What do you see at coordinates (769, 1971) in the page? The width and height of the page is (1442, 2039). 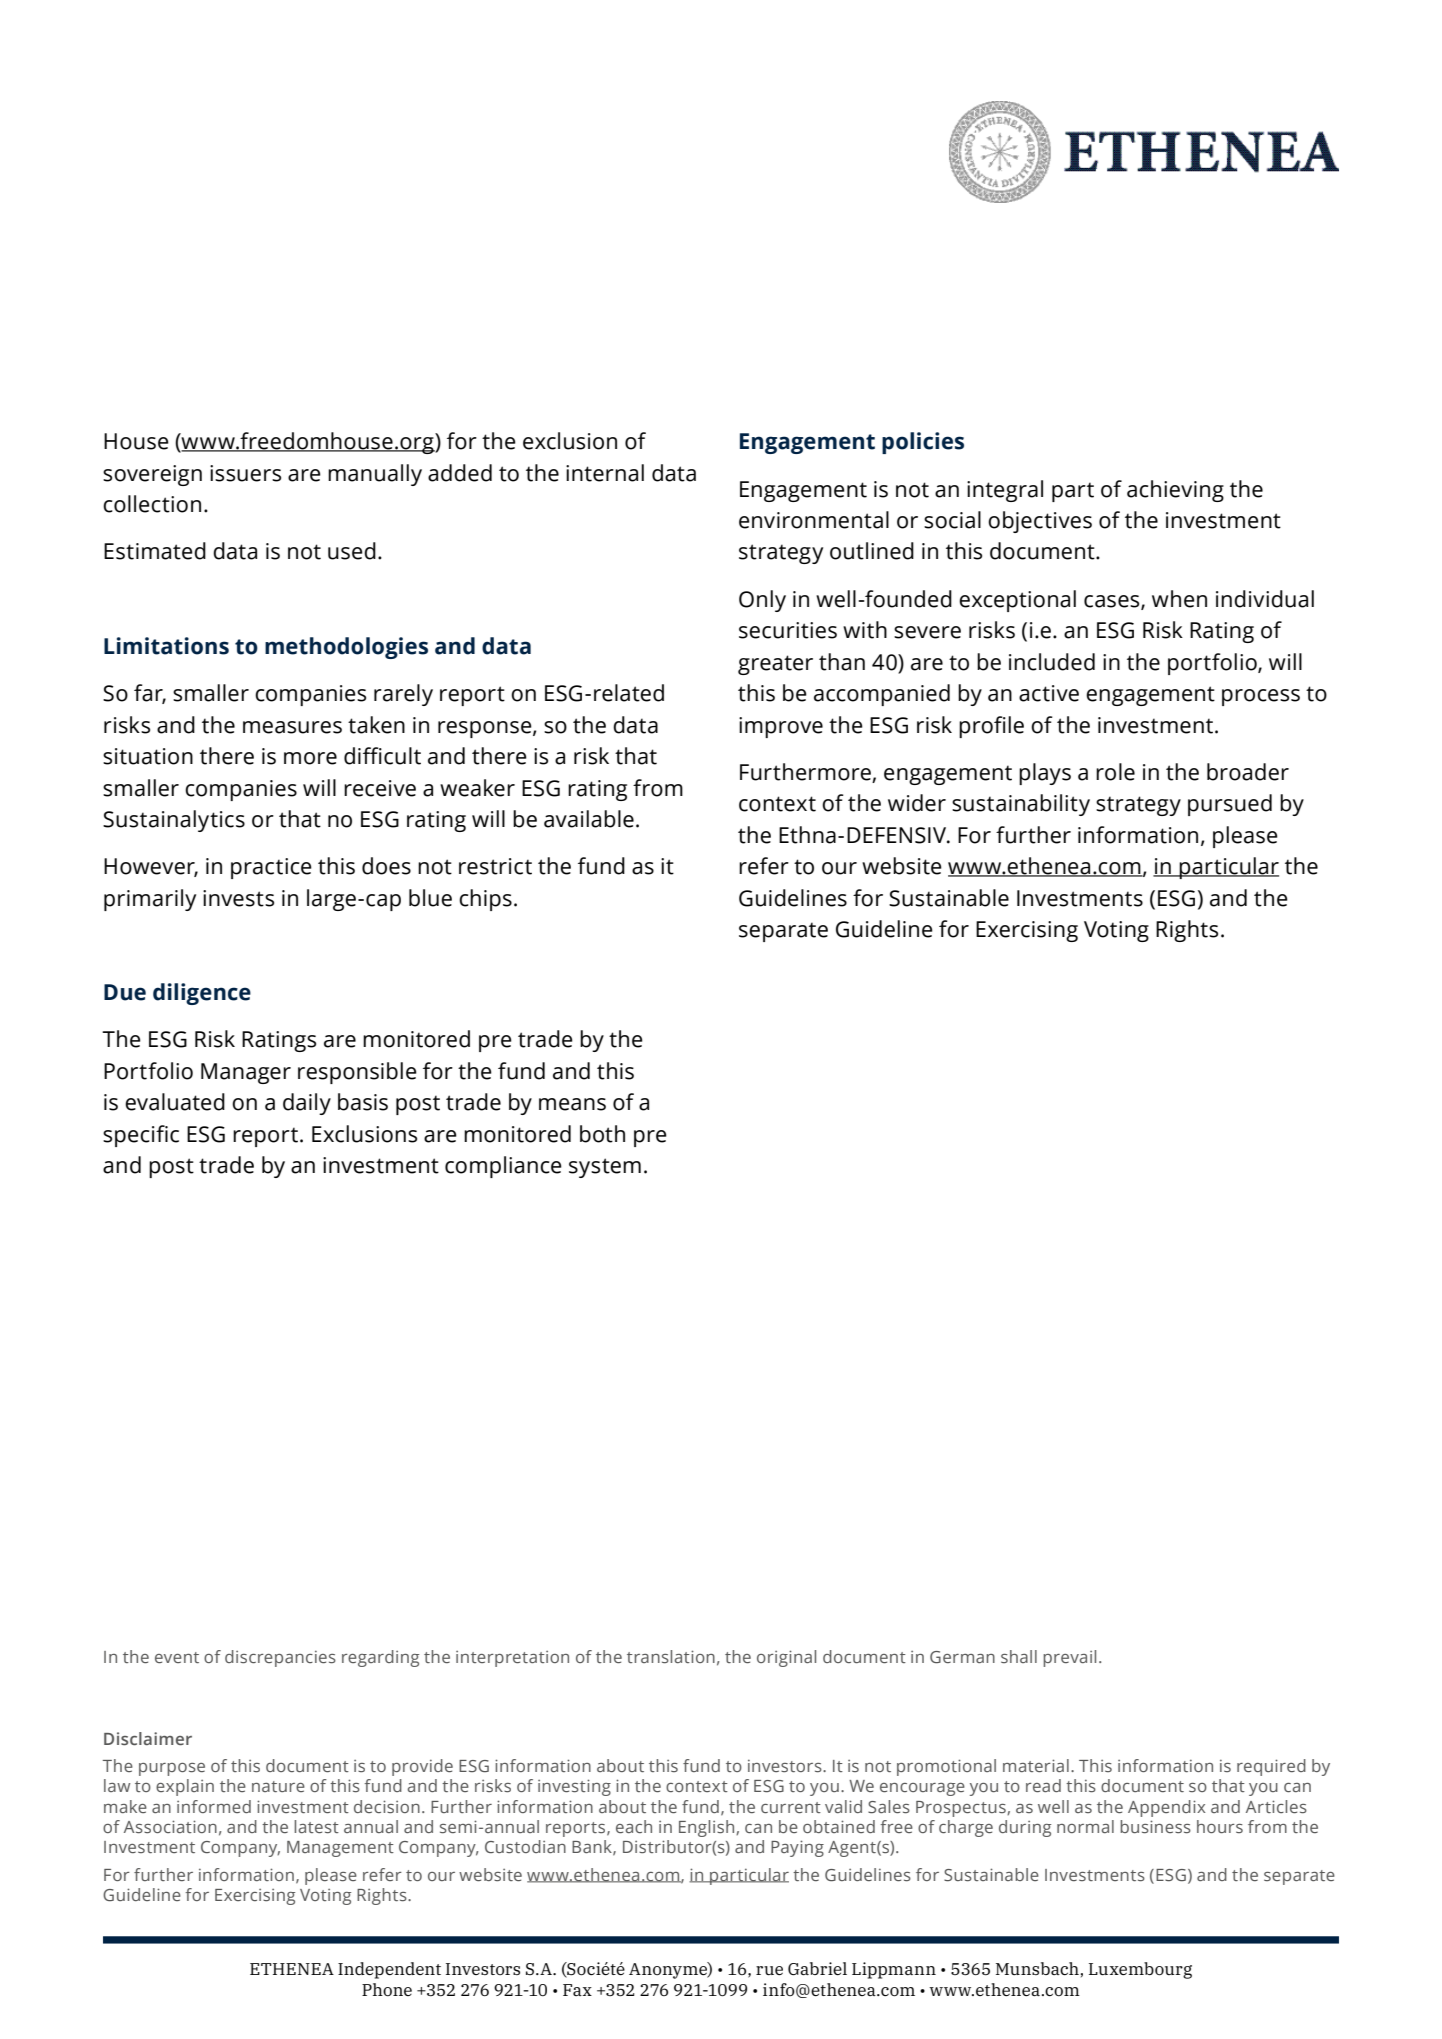 I see `rue` at bounding box center [769, 1971].
